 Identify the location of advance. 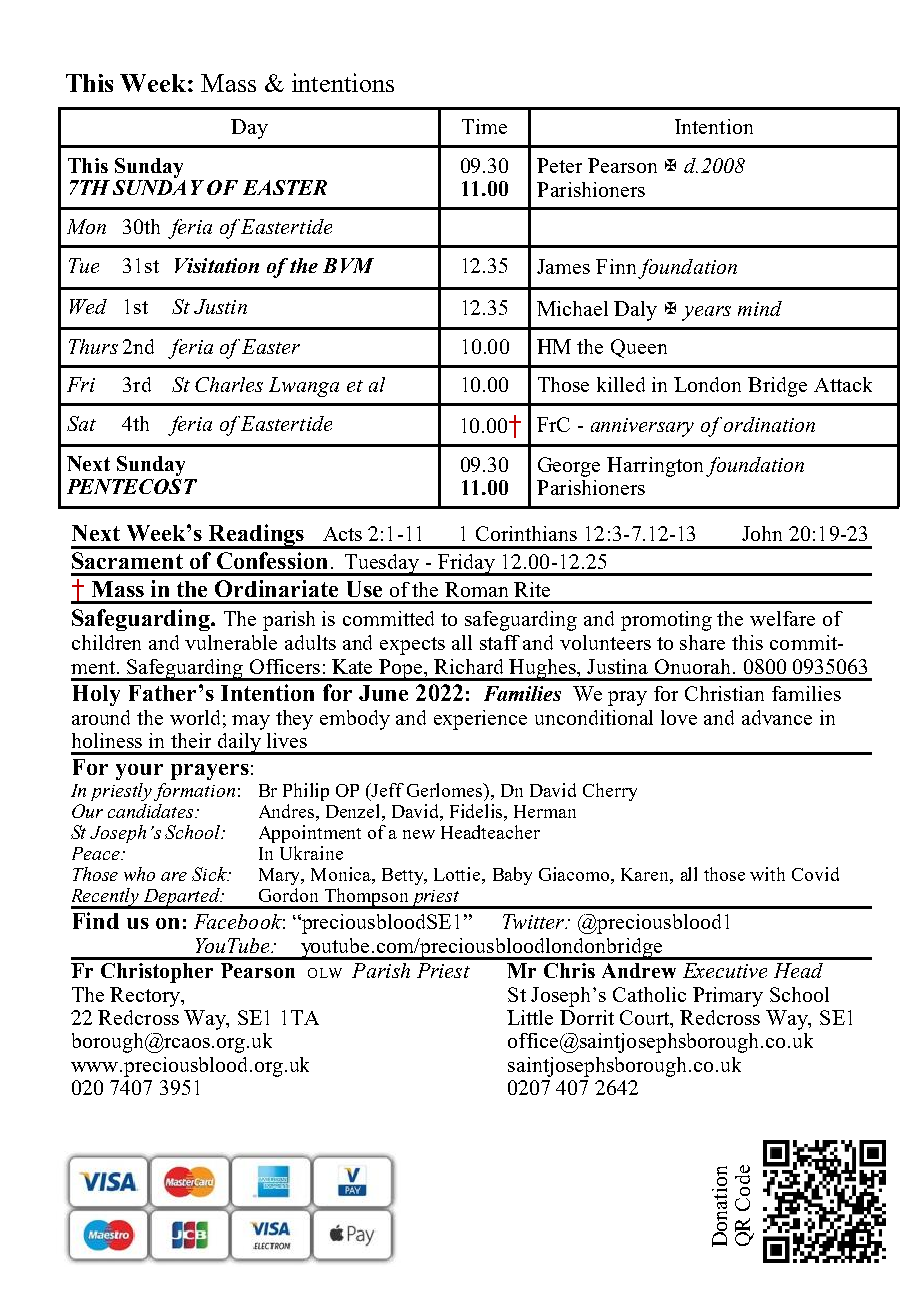
(777, 717).
